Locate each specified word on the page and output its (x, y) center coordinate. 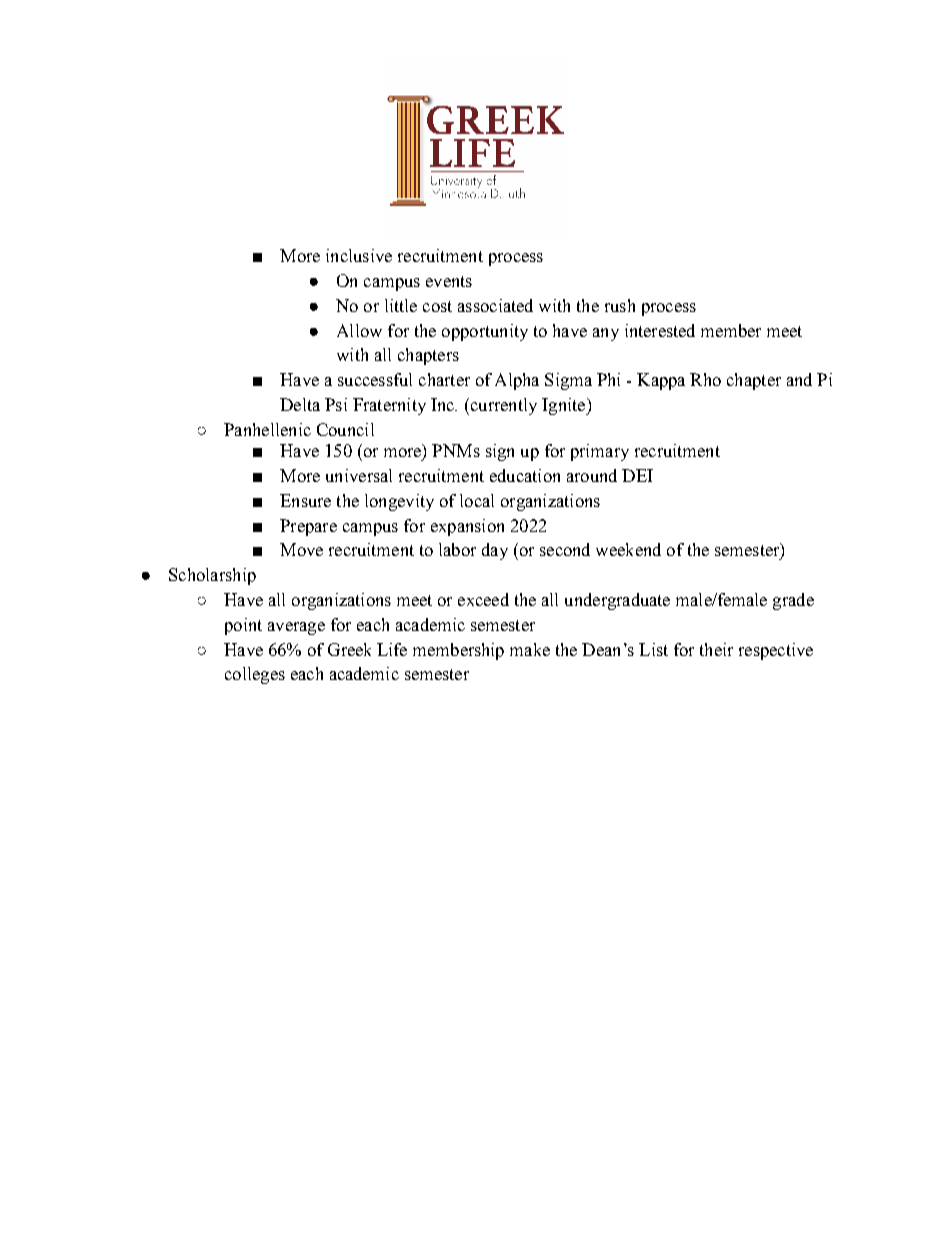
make (530, 649)
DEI (637, 475)
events (449, 281)
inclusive (359, 255)
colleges (255, 675)
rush (620, 305)
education (525, 475)
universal (359, 475)
